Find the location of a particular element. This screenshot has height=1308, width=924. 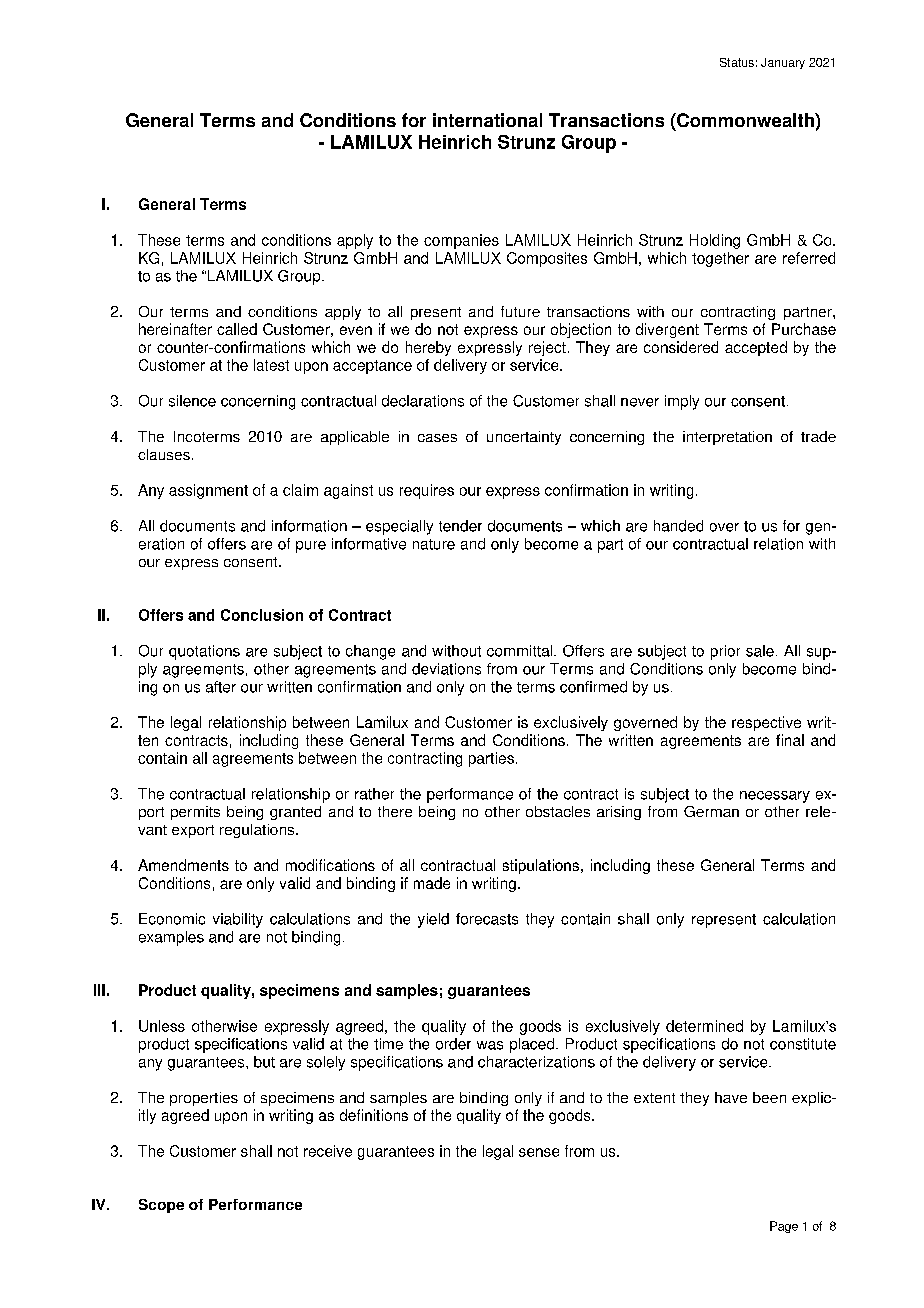

sense is located at coordinates (539, 1152).
